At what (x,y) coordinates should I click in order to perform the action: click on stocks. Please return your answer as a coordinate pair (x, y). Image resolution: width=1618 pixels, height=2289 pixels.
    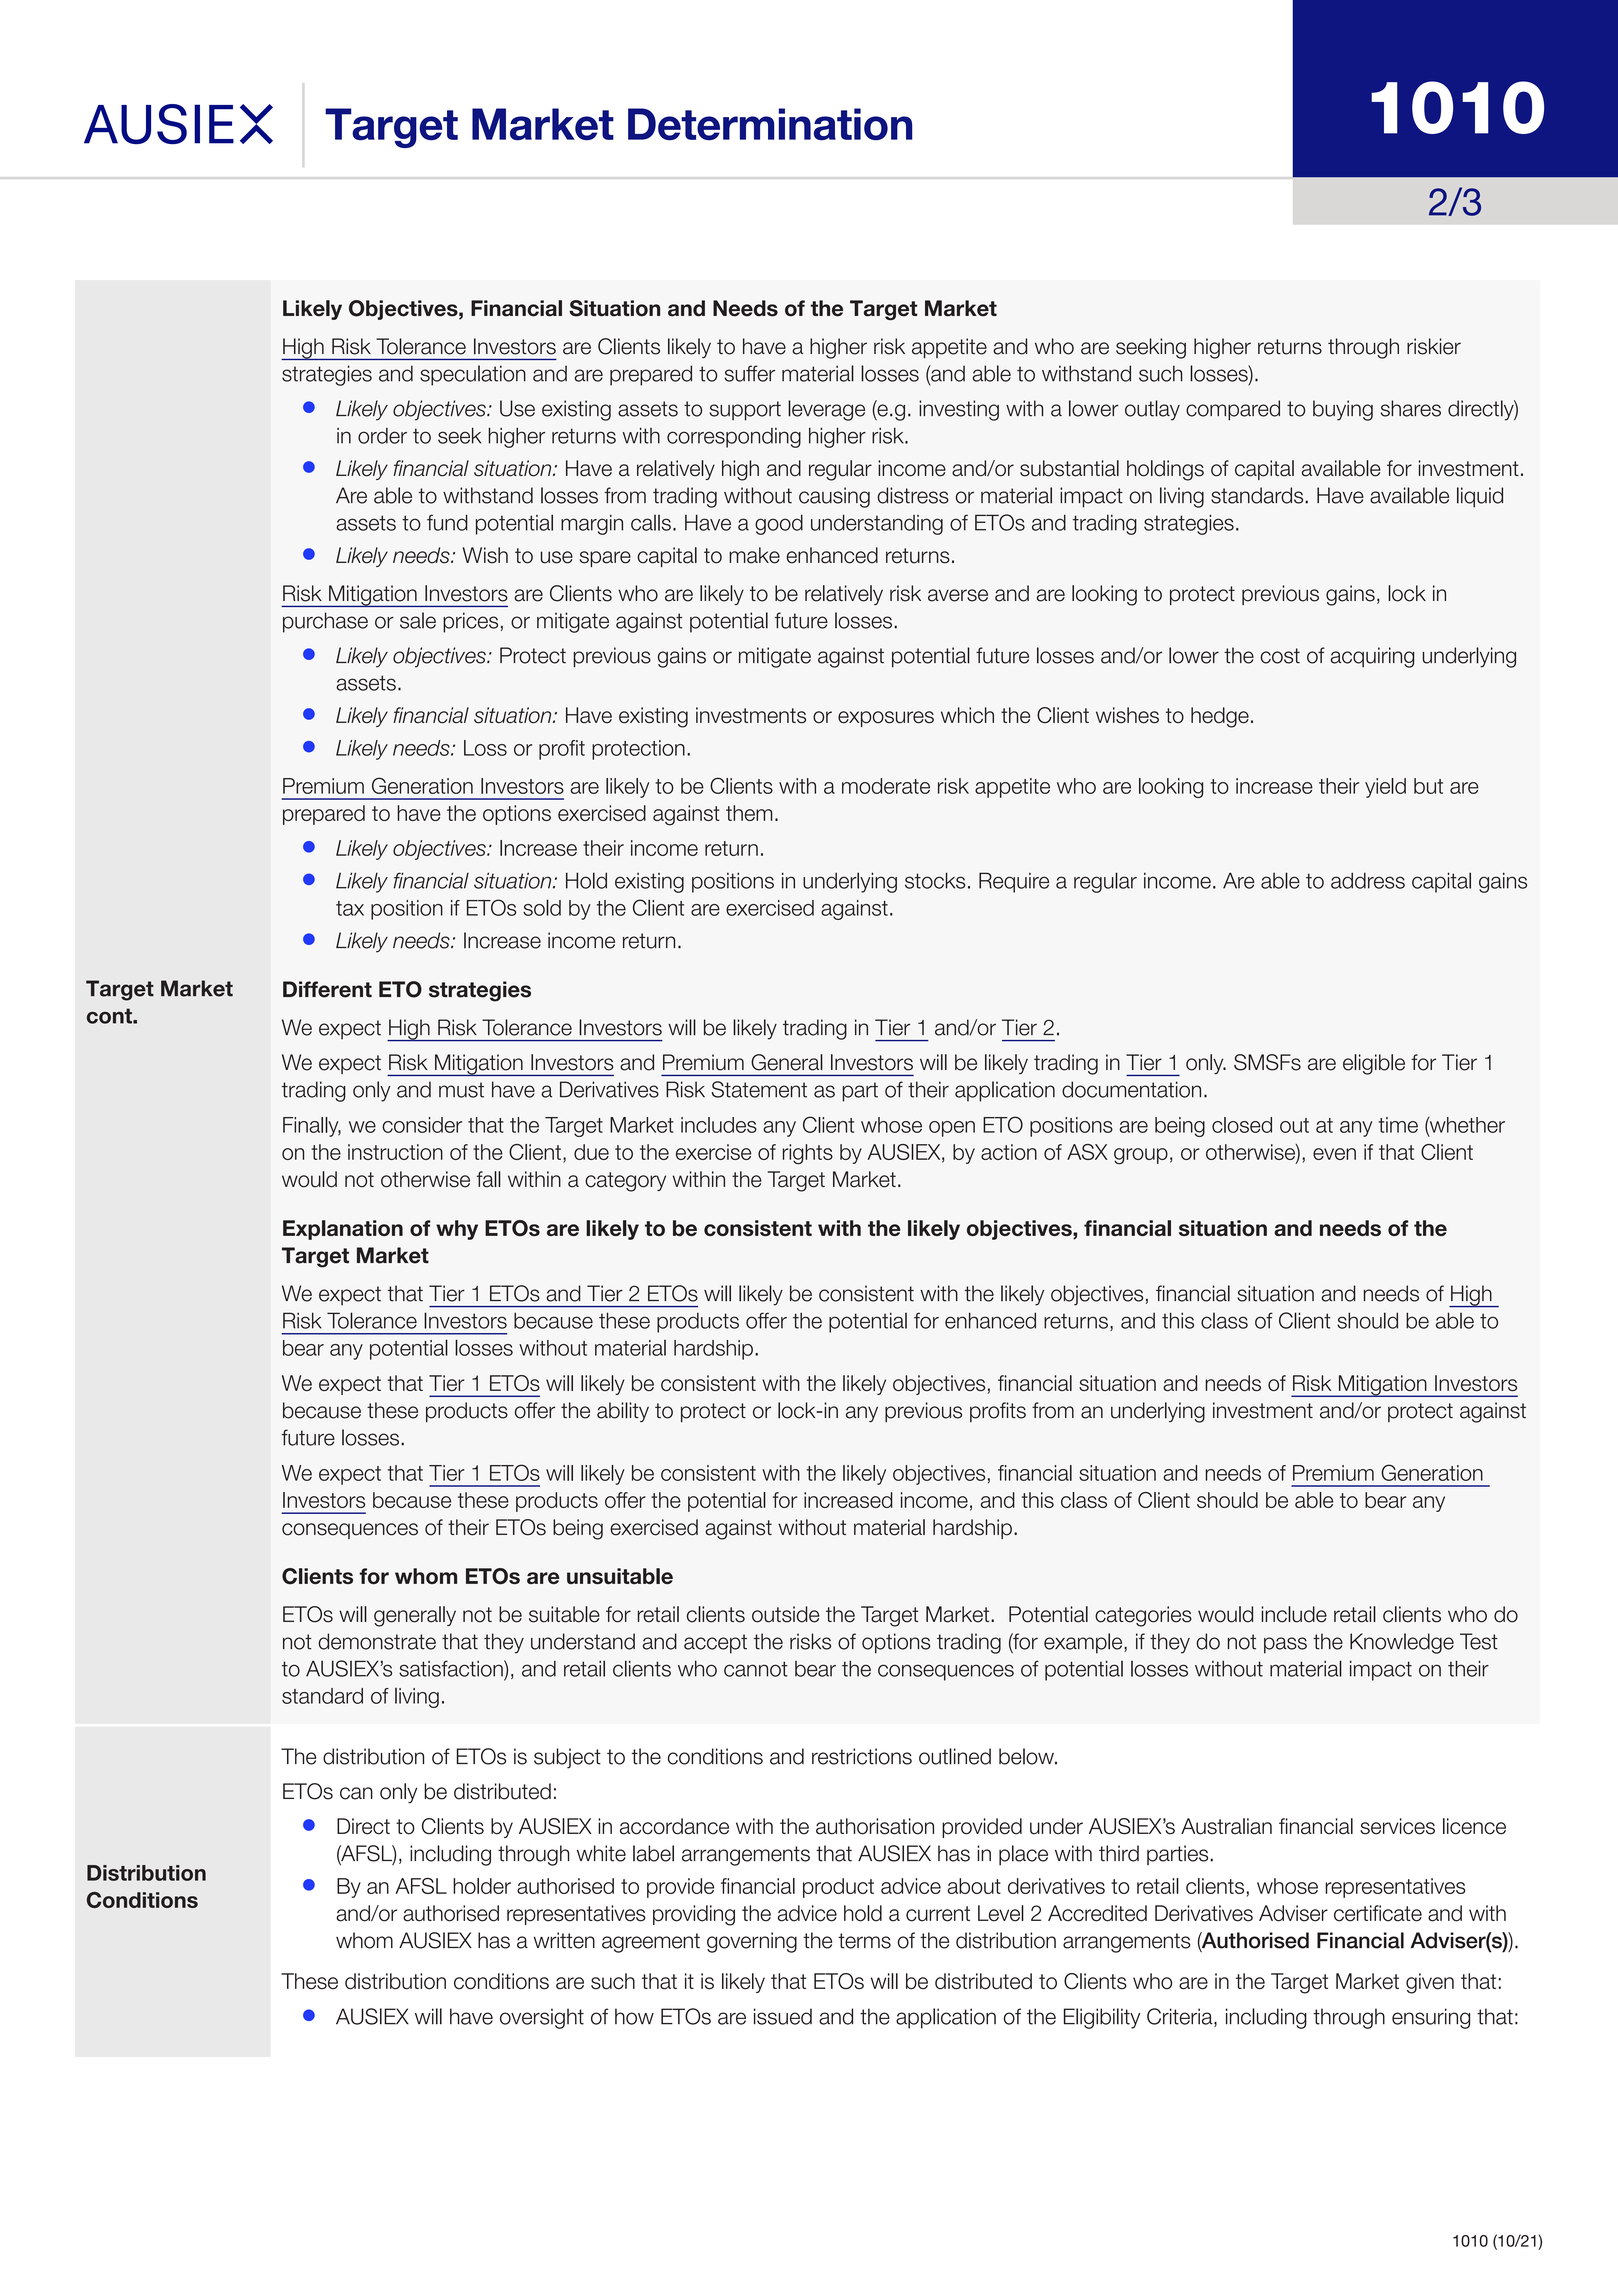
    Looking at the image, I should click on (935, 880).
